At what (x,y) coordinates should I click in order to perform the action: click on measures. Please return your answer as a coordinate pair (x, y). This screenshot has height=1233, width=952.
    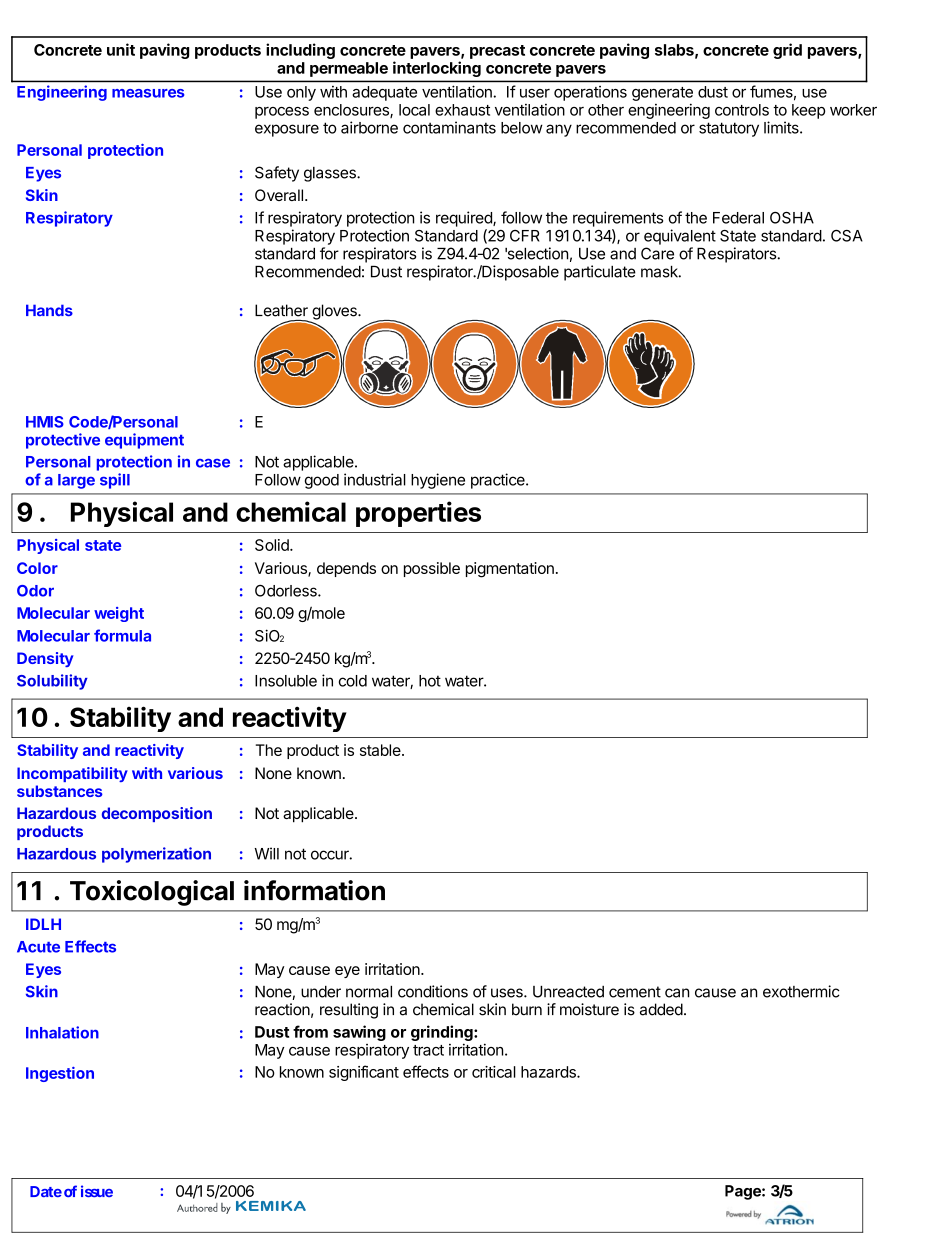
    Looking at the image, I should click on (148, 93).
